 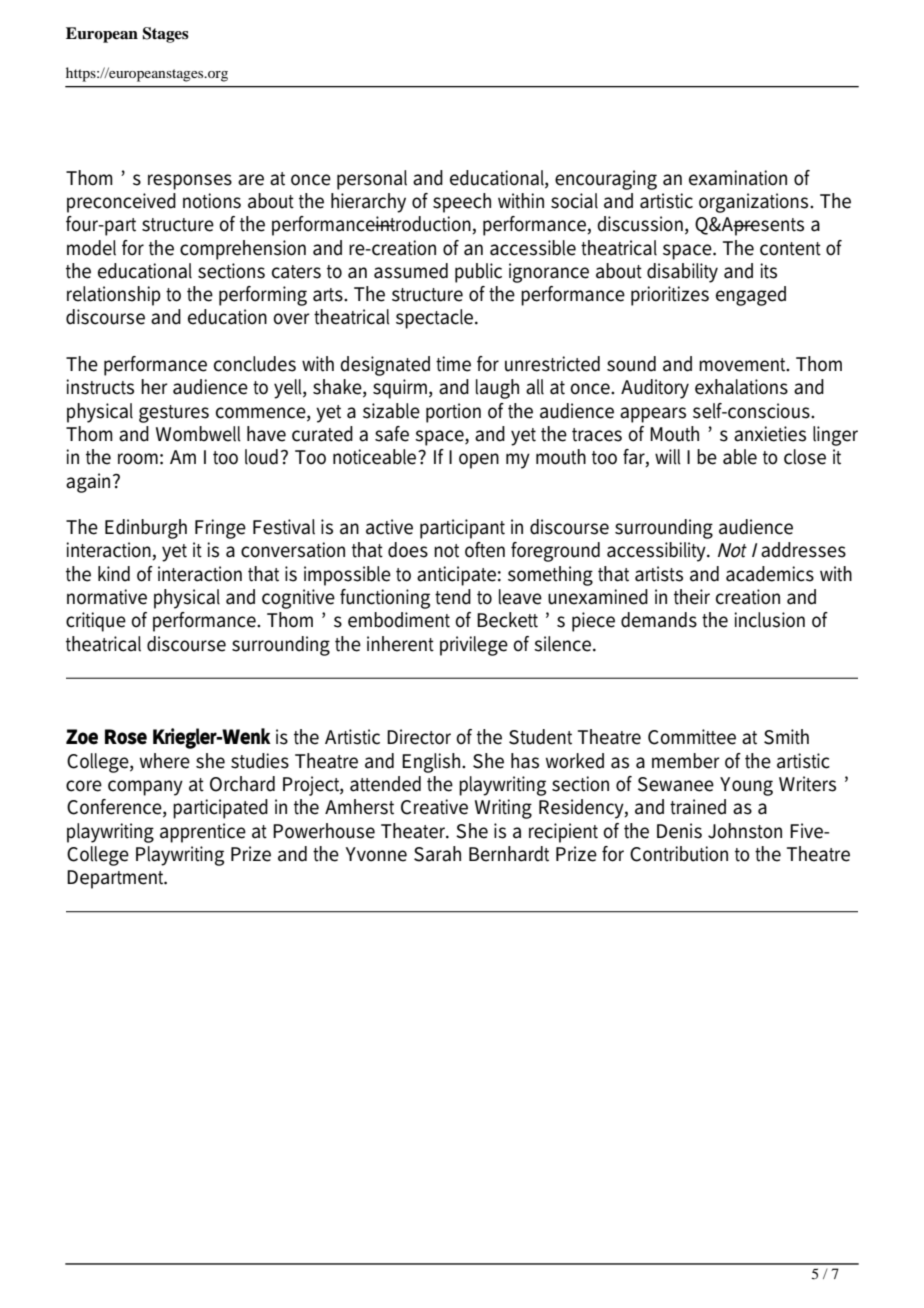 I want to click on critique, so click(x=96, y=622).
